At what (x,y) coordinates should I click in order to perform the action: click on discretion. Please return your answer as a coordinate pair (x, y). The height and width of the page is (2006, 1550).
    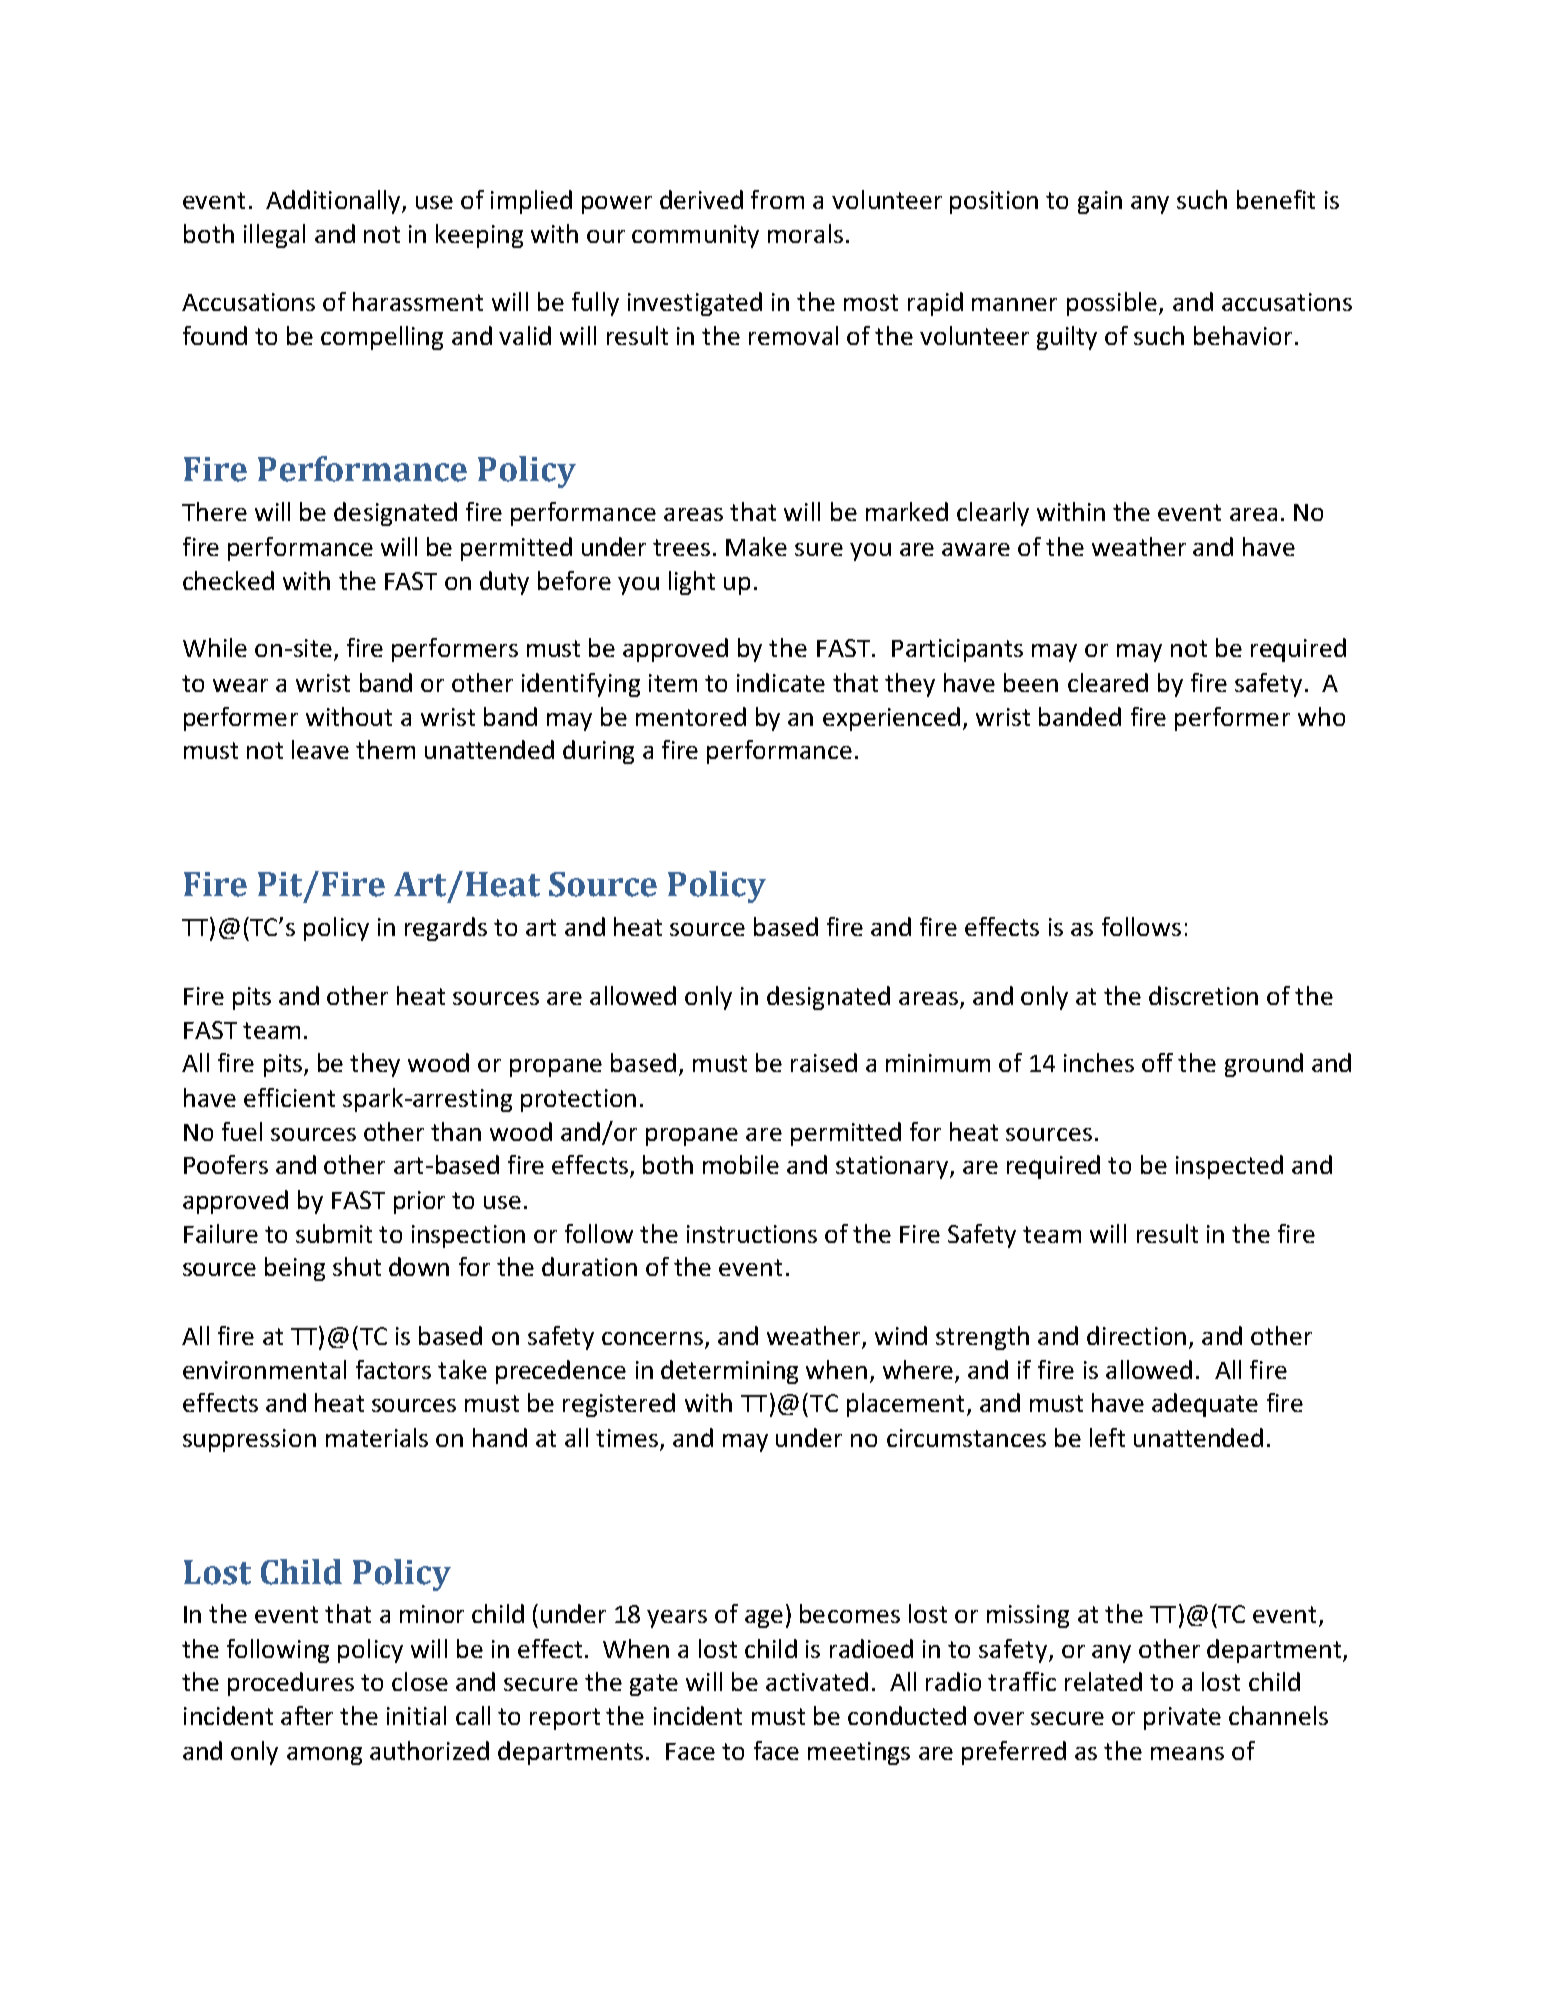
    Looking at the image, I should click on (1203, 995).
